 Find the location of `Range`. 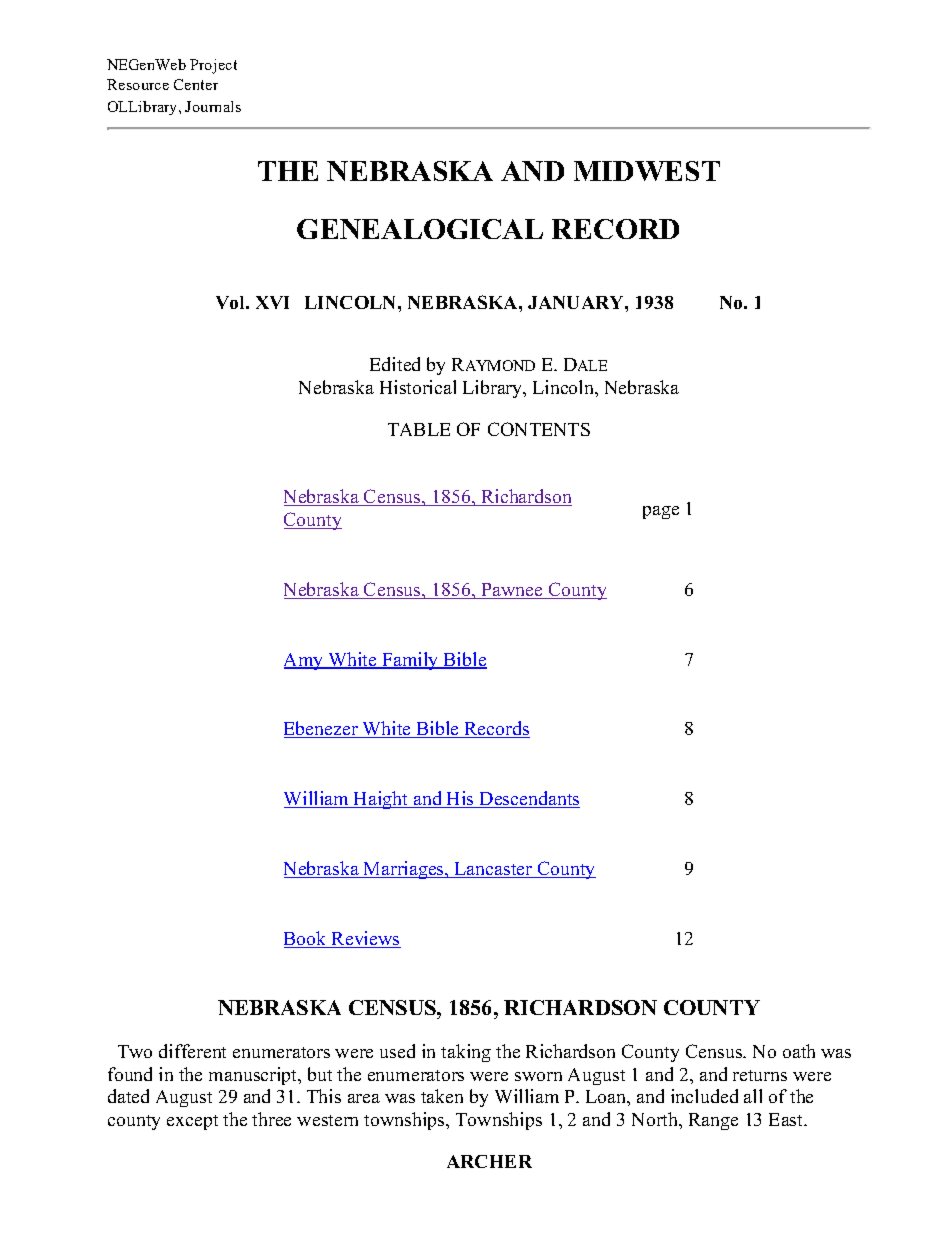

Range is located at coordinates (713, 1121).
